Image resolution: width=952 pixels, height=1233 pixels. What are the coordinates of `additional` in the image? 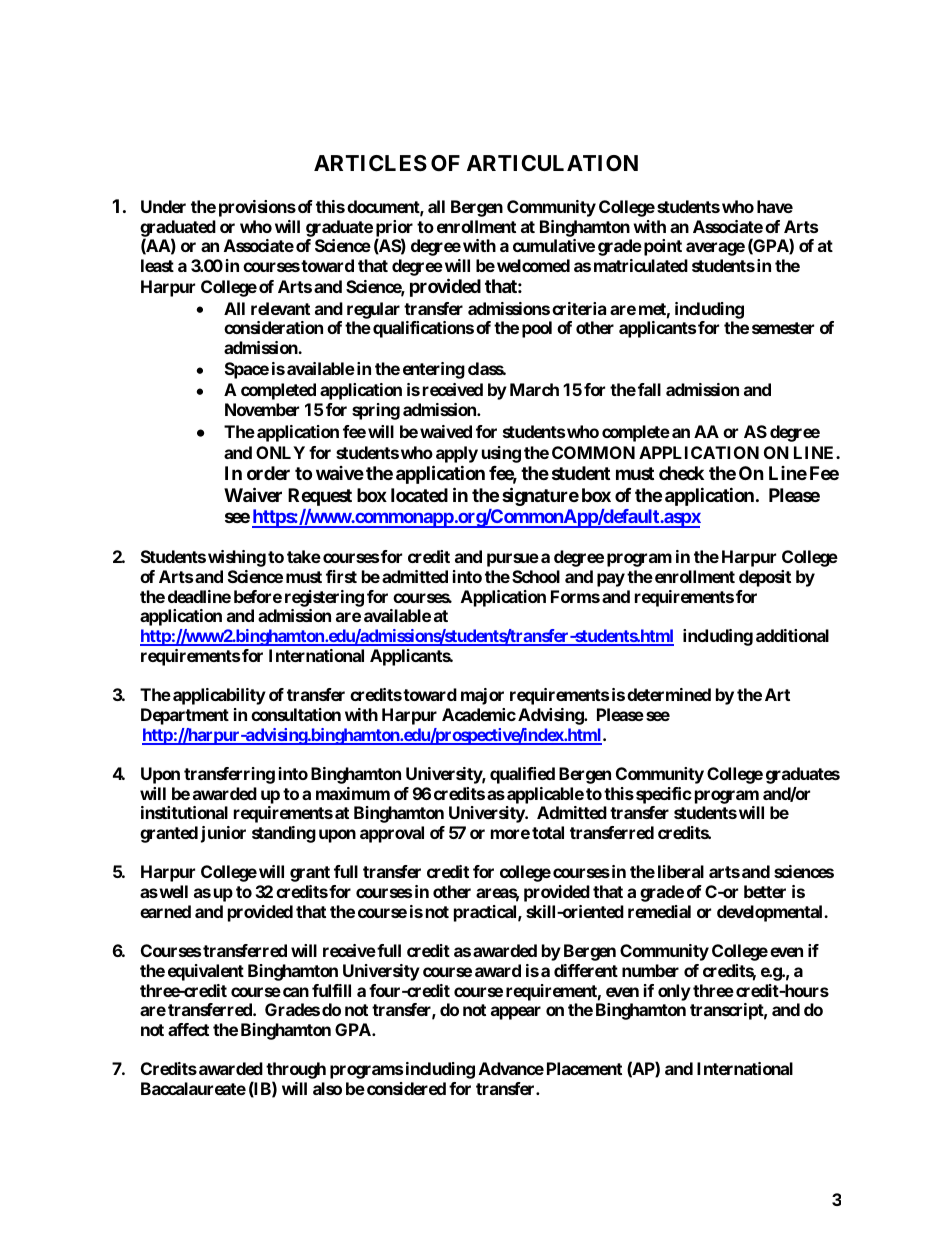 It's located at (792, 635).
